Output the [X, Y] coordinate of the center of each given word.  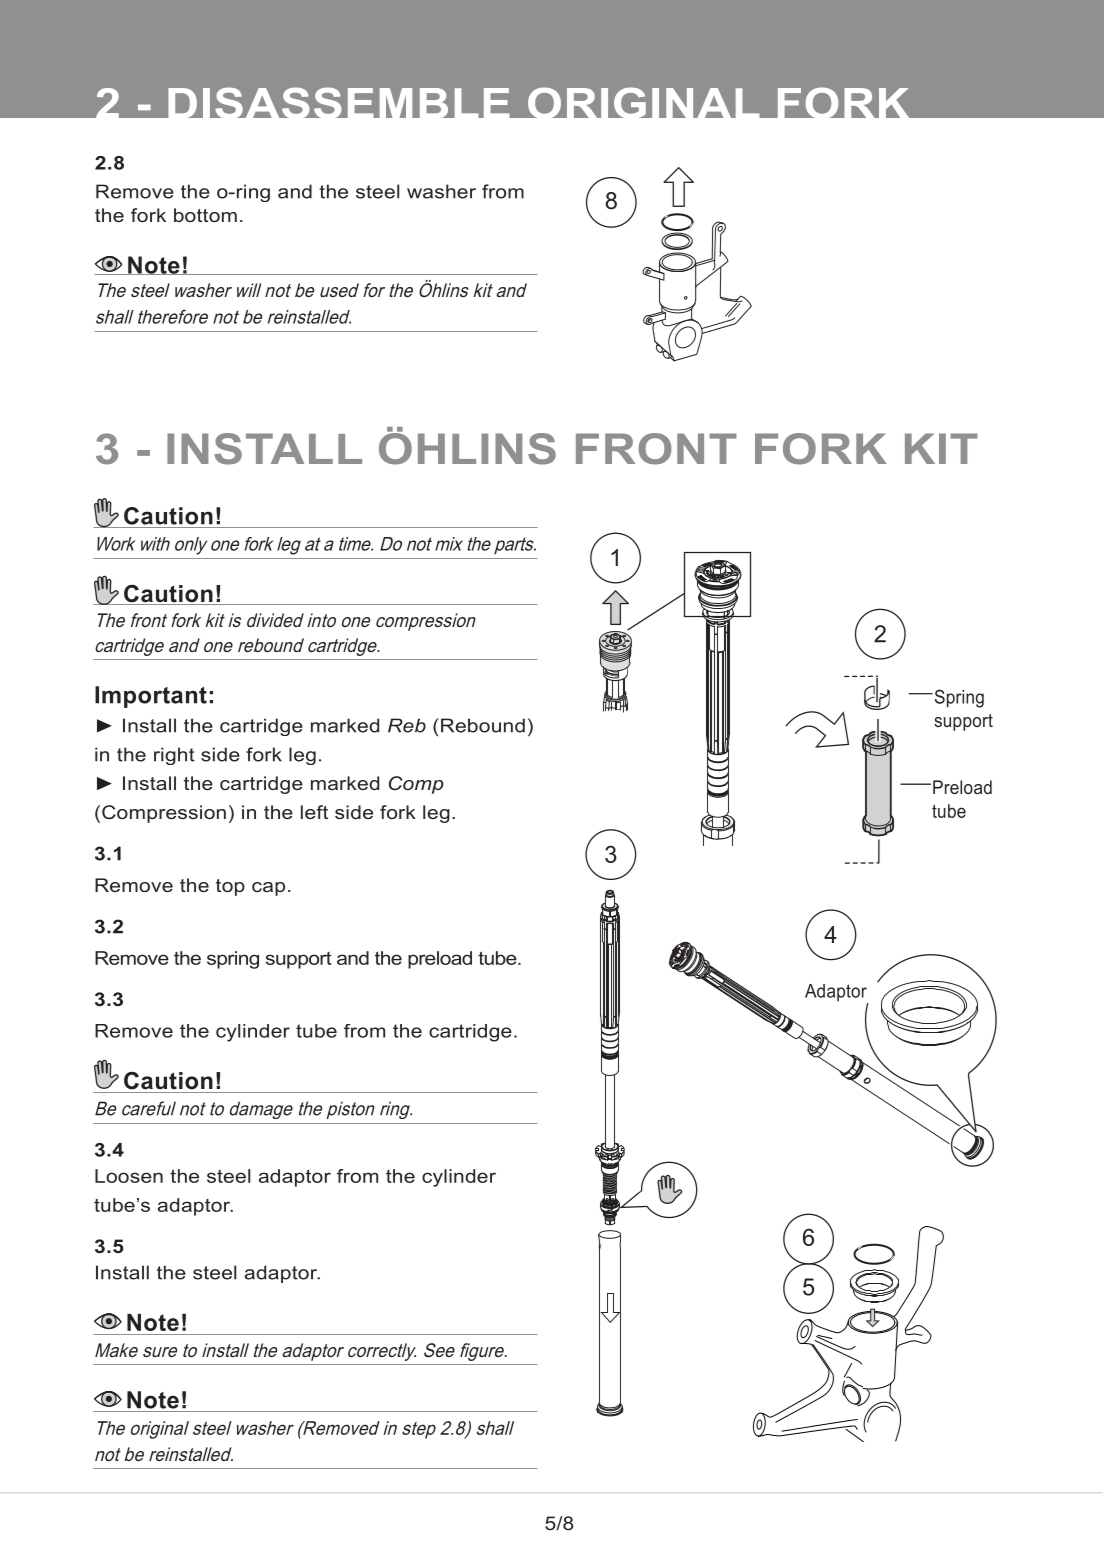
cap [268, 889]
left [314, 812]
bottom [205, 215]
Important [151, 697]
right [174, 756]
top [230, 887]
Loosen [129, 1176]
